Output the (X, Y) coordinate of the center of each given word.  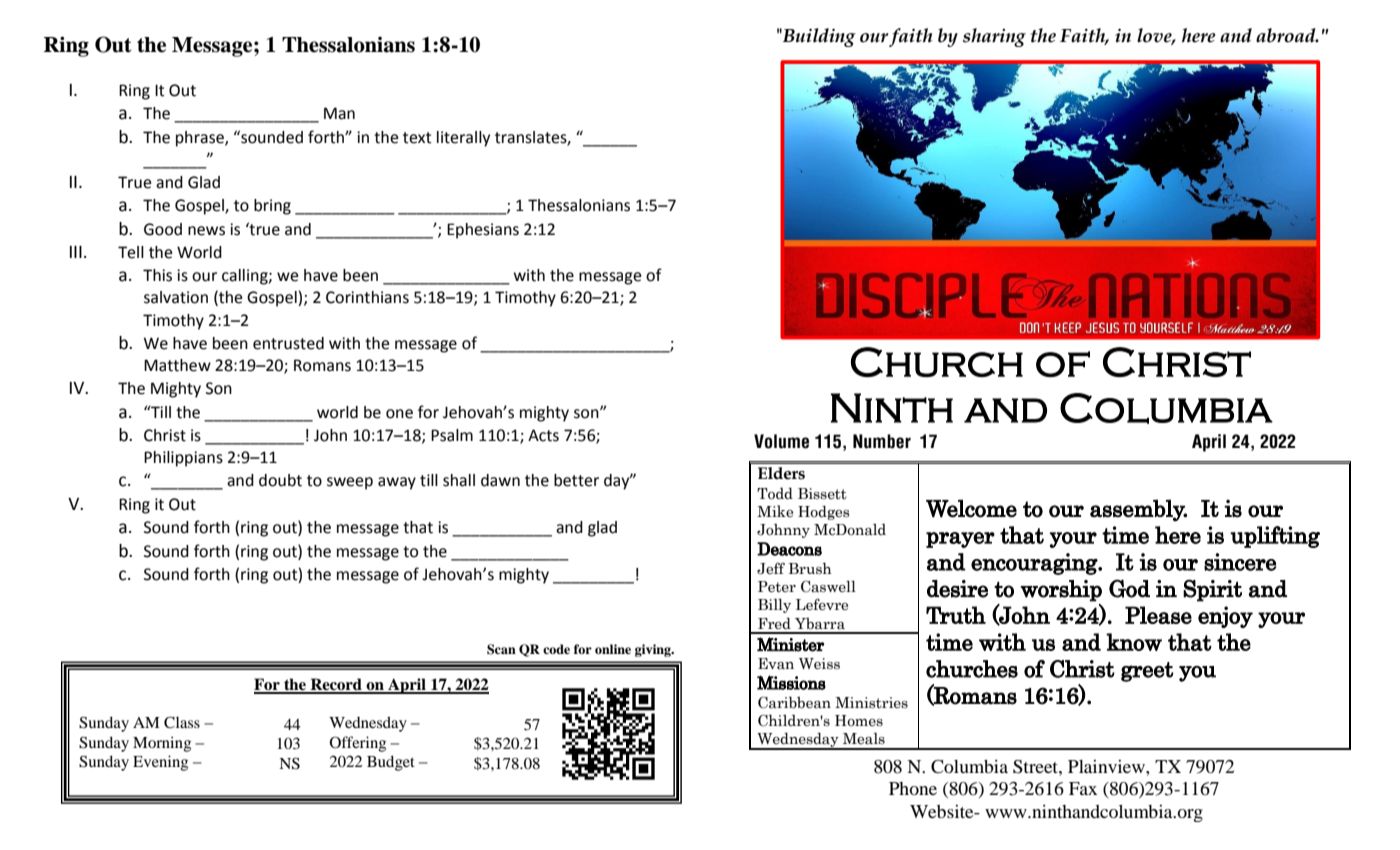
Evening (160, 763)
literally (463, 139)
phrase (201, 139)
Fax (1083, 788)
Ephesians (483, 231)
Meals (864, 738)
